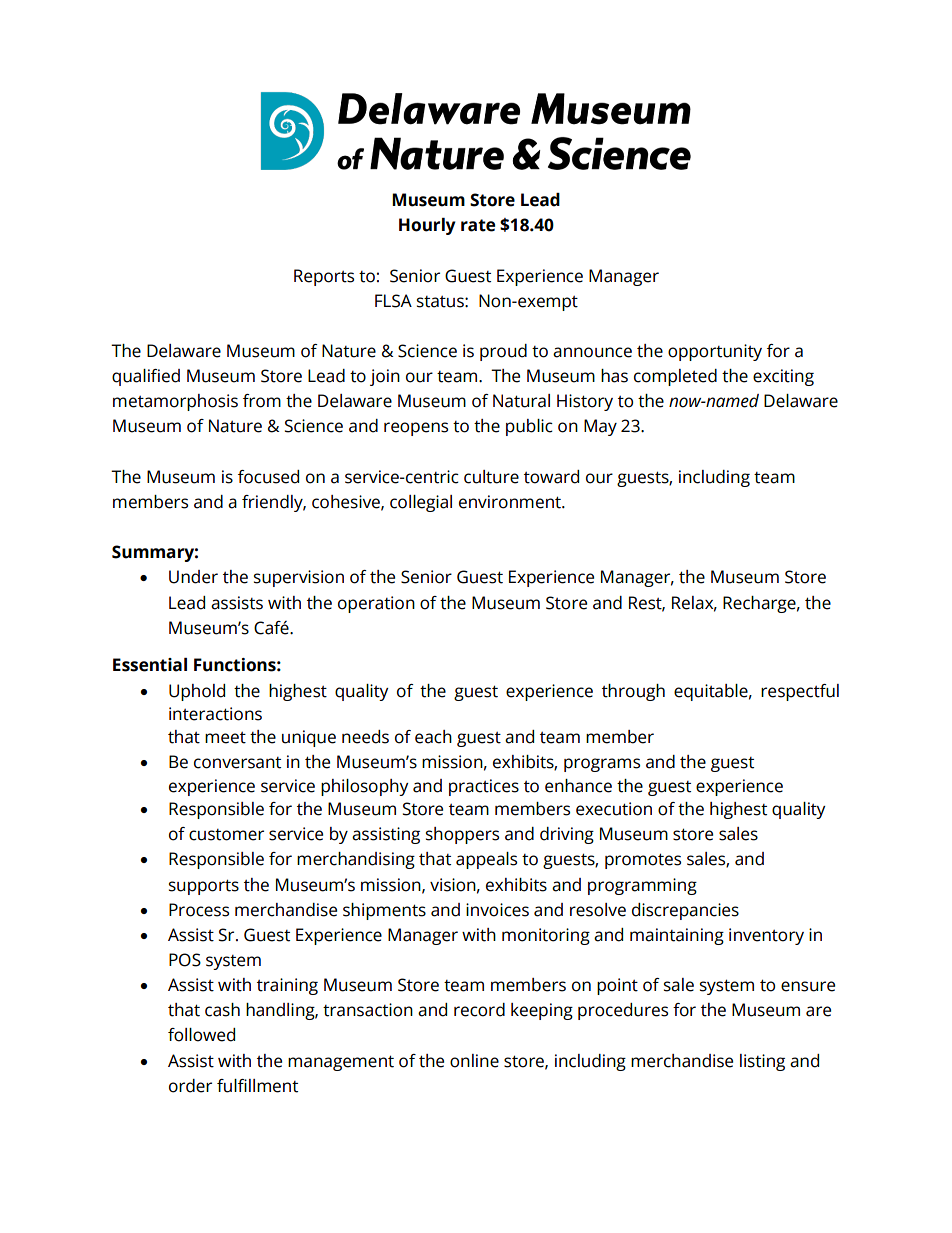 This screenshot has height=1233, width=952. Describe the element at coordinates (614, 809) in the screenshot. I see `execution` at that location.
